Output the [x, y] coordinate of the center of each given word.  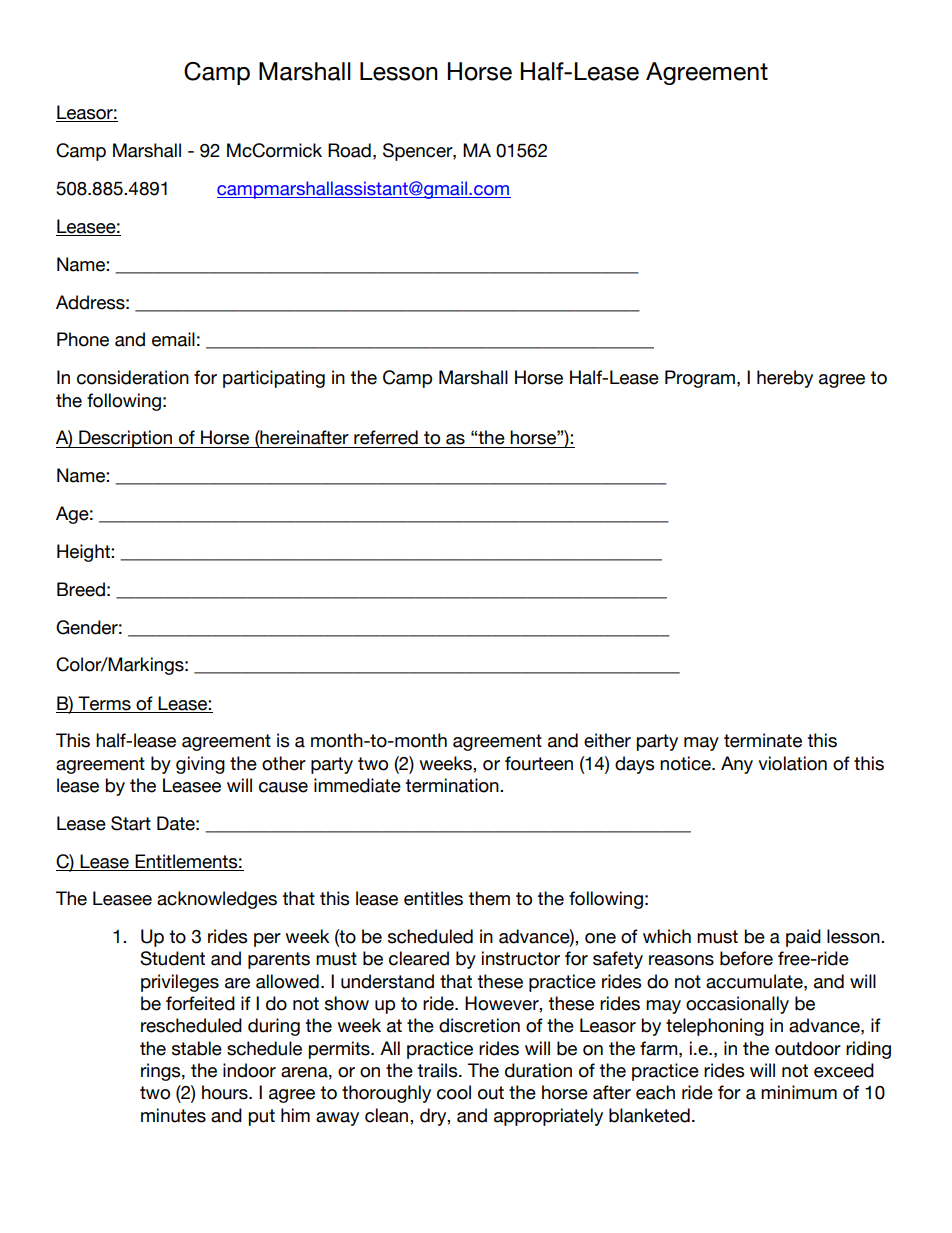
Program [700, 379]
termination [453, 785]
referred [386, 437]
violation [792, 763]
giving [200, 765]
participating [274, 379]
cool [454, 1092]
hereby [785, 379]
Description [125, 439]
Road [349, 150]
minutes [173, 1115]
